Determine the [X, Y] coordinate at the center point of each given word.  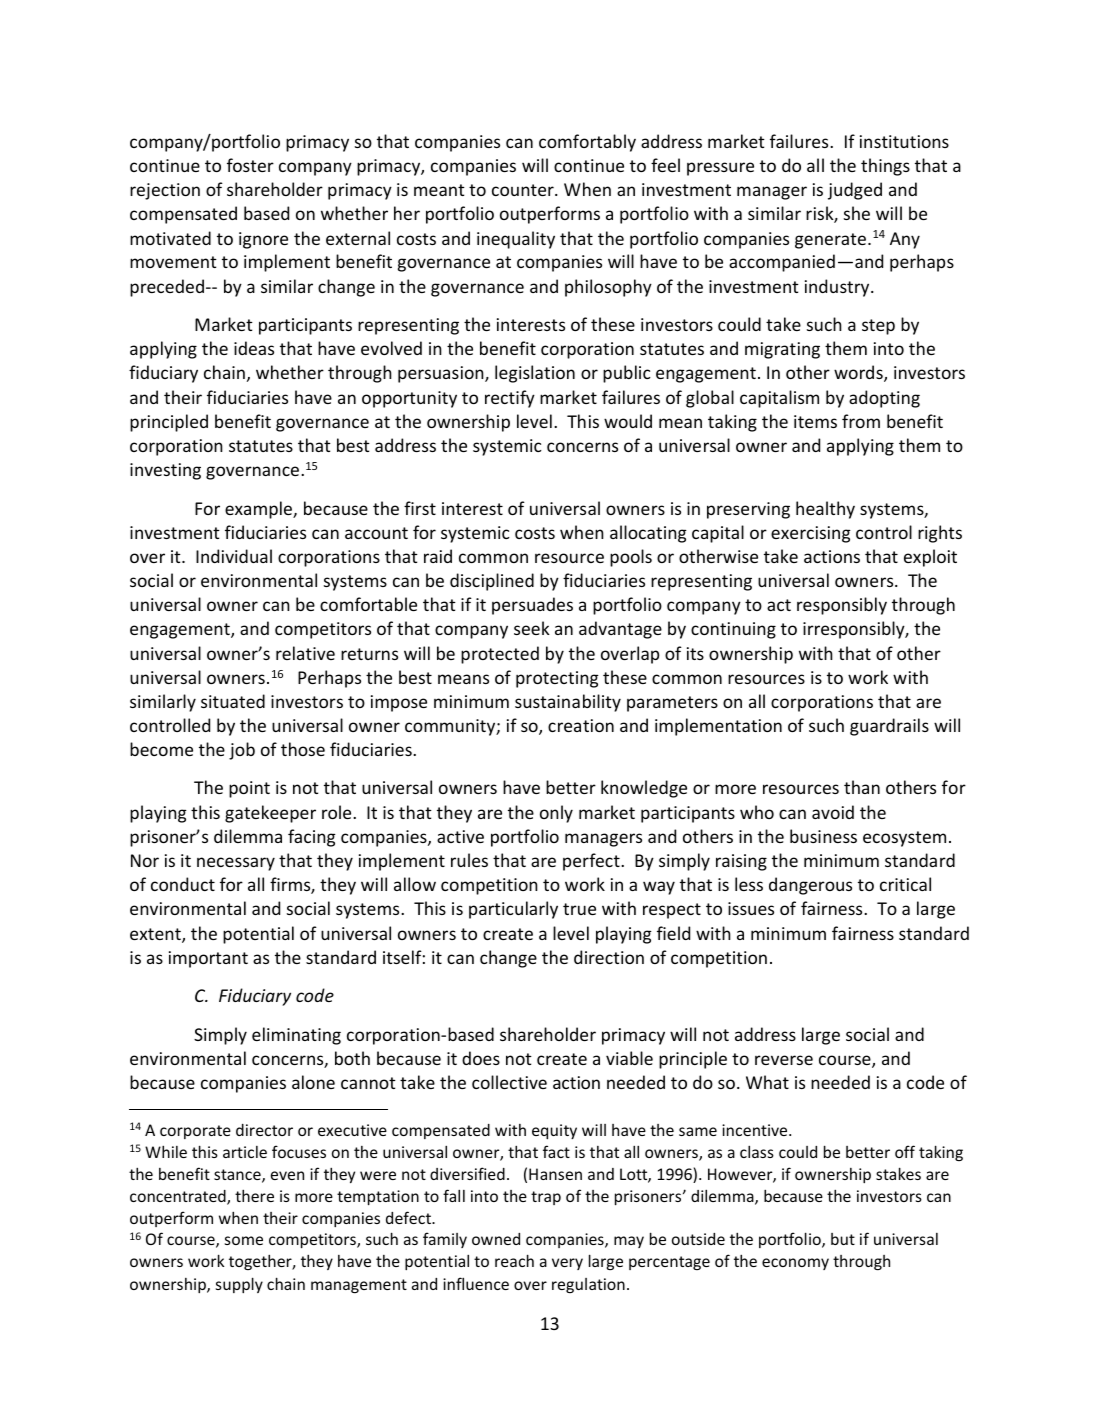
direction [609, 957]
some [244, 1240]
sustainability [568, 703]
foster [250, 165]
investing [165, 471]
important [208, 959]
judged [855, 191]
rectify [510, 399]
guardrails [889, 727]
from [861, 421]
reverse [784, 1060]
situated [233, 701]
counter [524, 190]
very [567, 1264]
